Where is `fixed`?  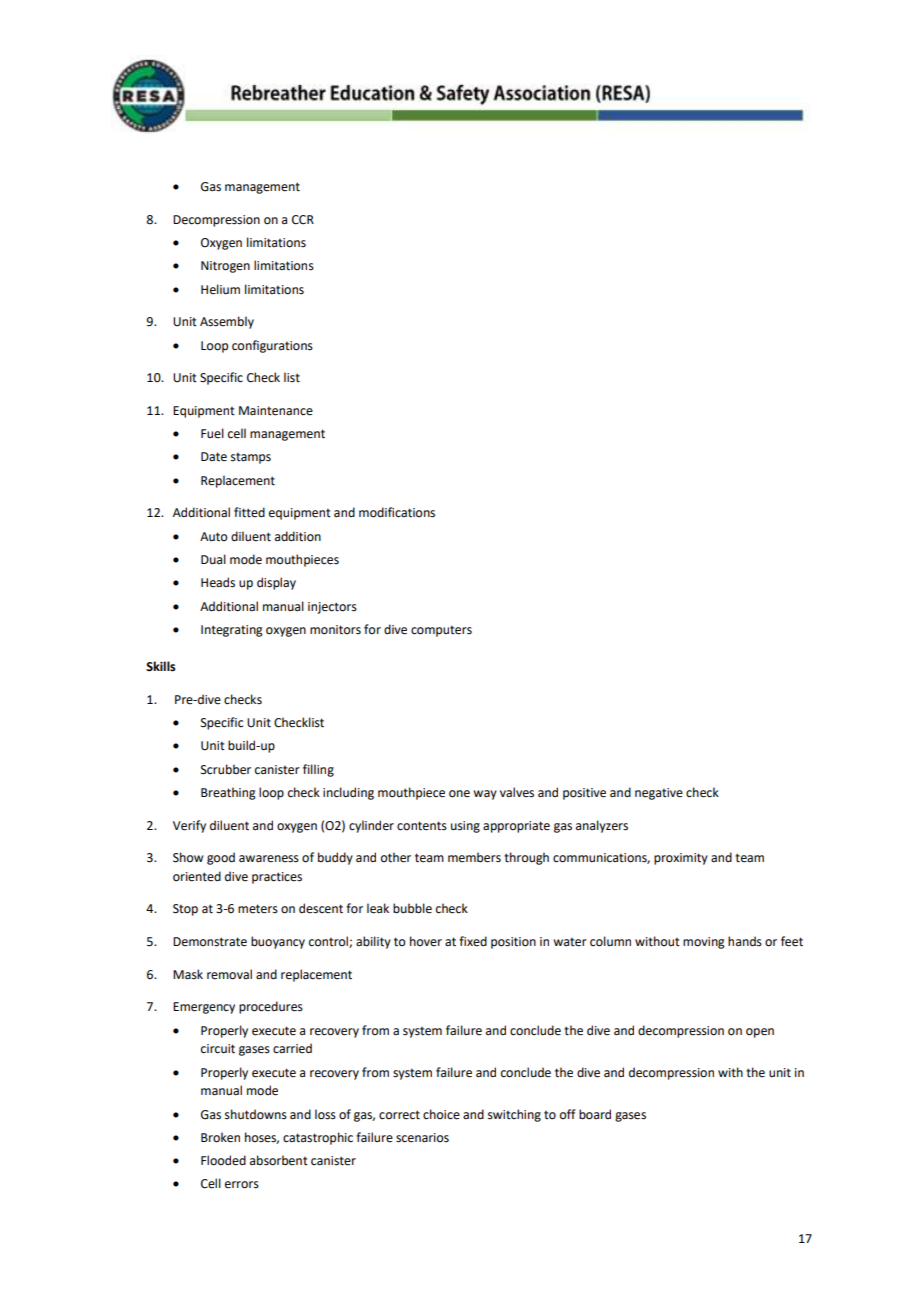 fixed is located at coordinates (473, 941).
